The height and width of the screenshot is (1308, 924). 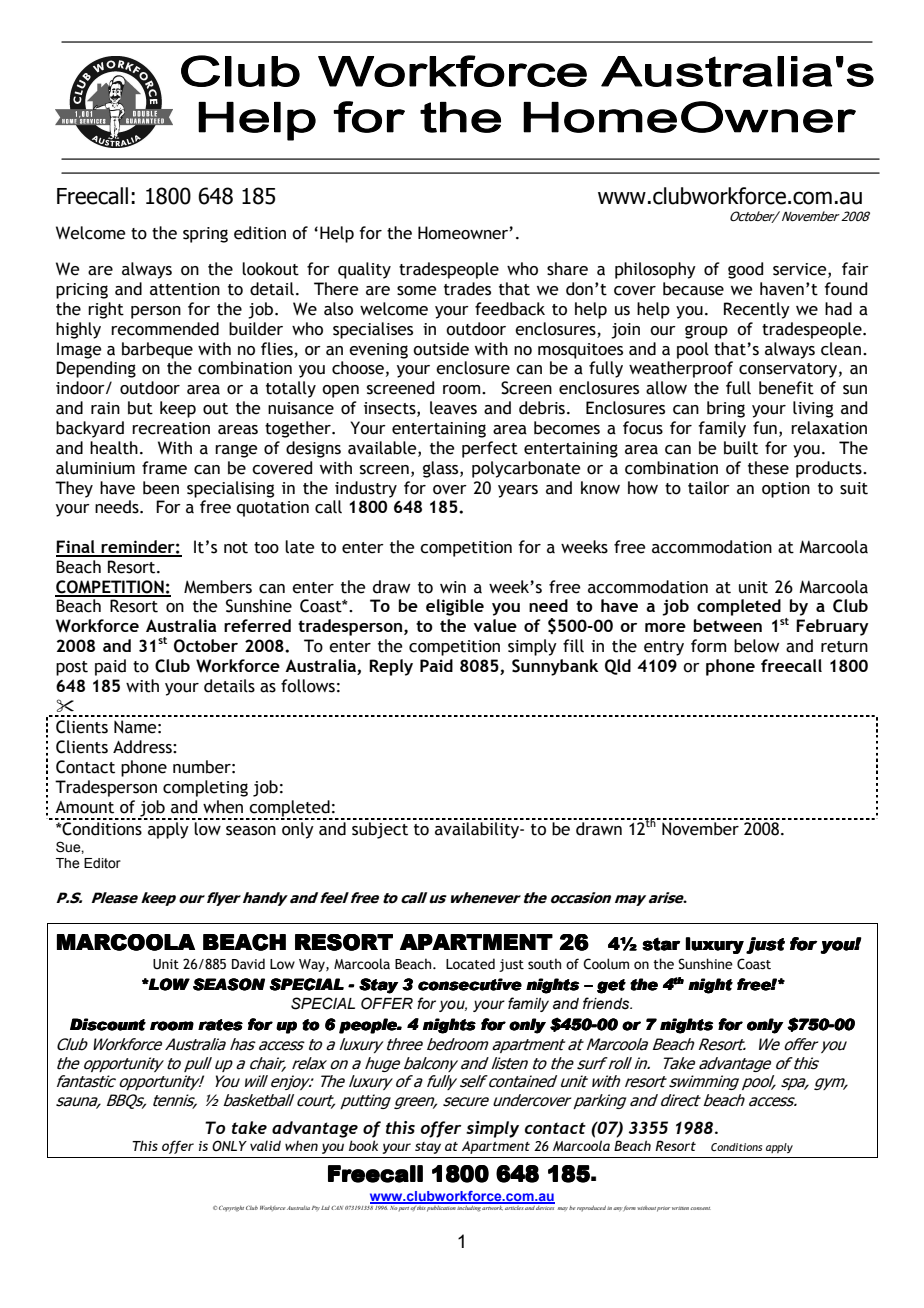 What do you see at coordinates (391, 667) in the screenshot?
I see `Reply` at bounding box center [391, 667].
